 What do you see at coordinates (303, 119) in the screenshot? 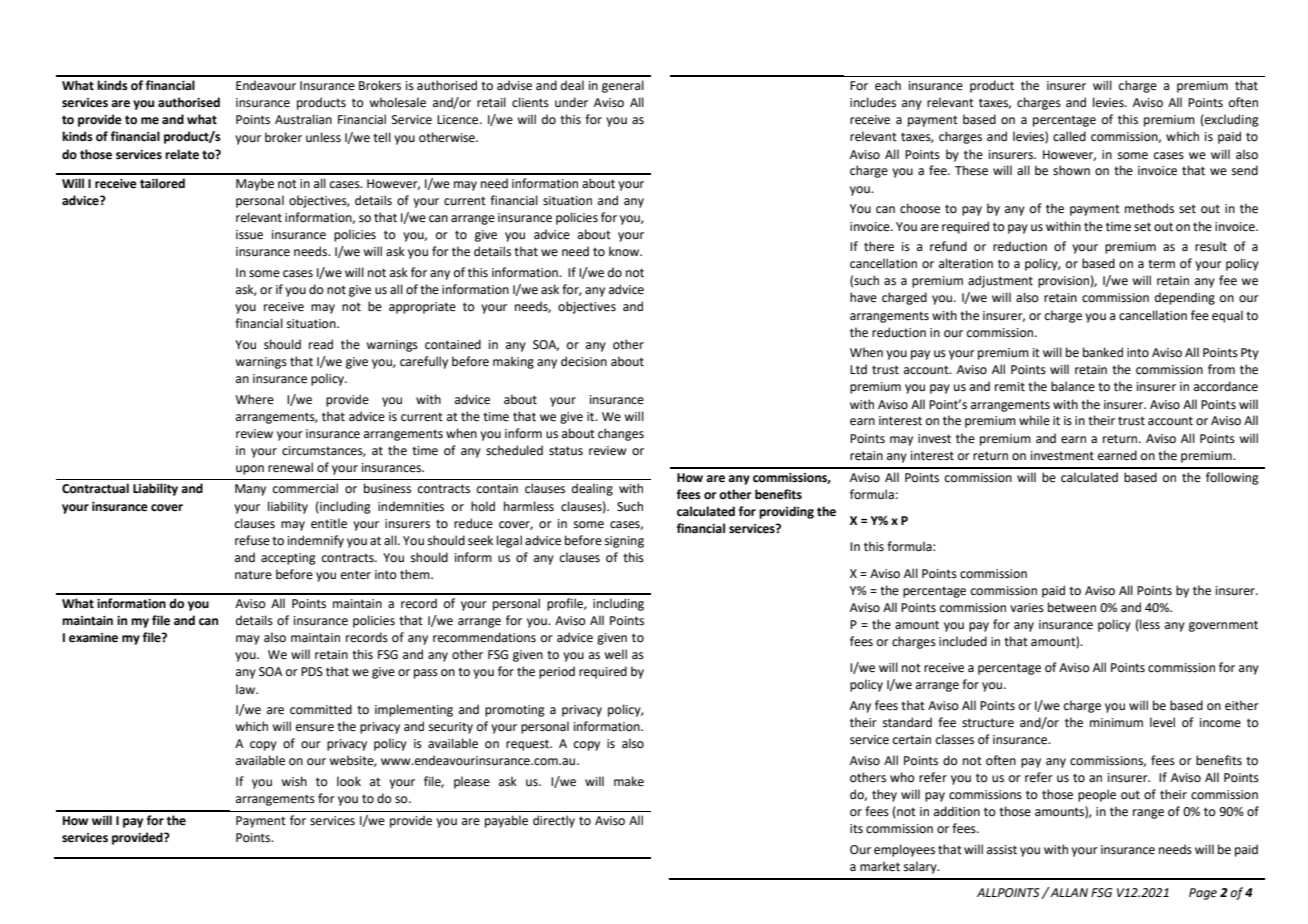
I see `Australian` at bounding box center [303, 119].
